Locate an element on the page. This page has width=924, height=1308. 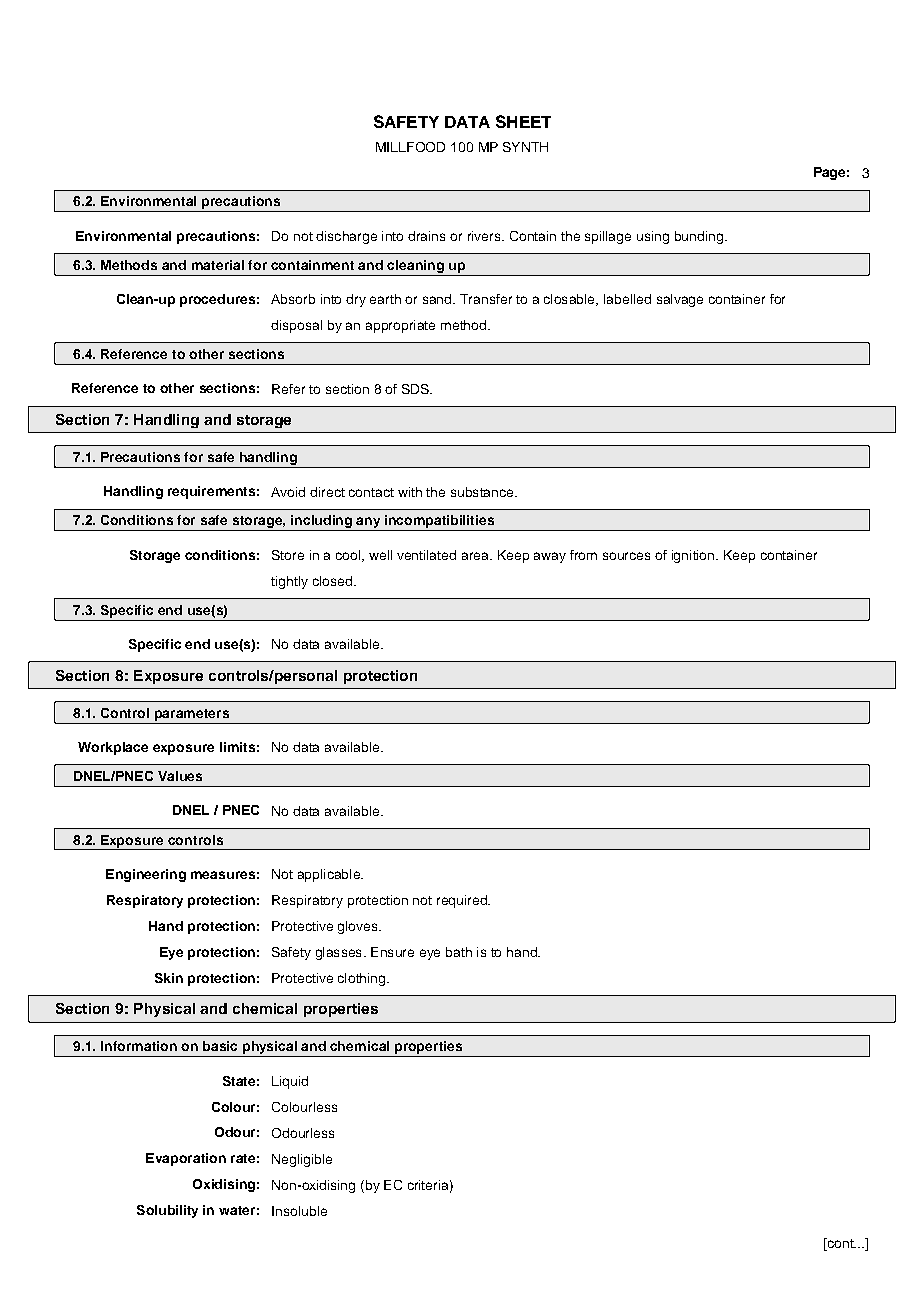
Negligible is located at coordinates (302, 1160).
